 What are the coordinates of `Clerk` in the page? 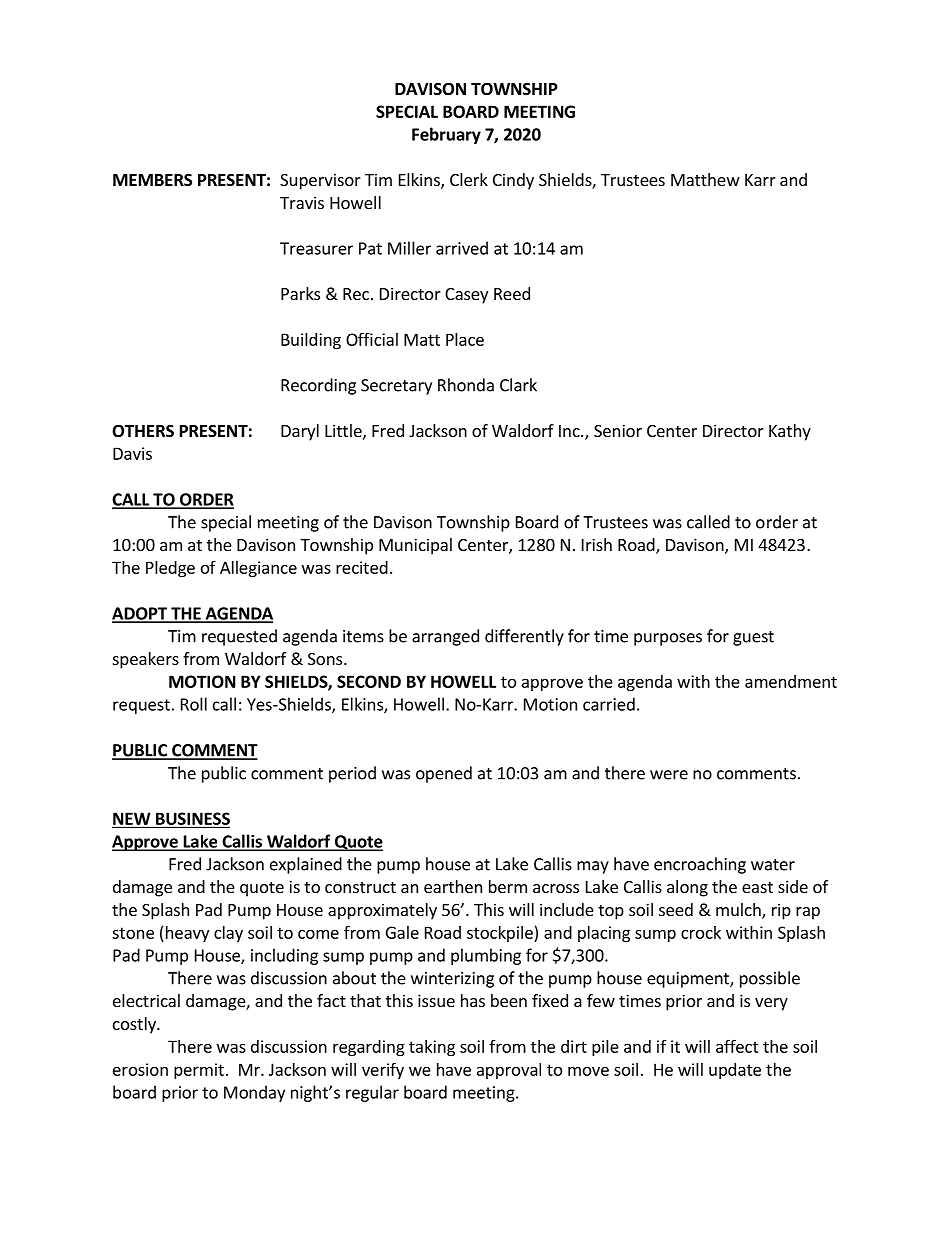 It's located at (469, 179).
